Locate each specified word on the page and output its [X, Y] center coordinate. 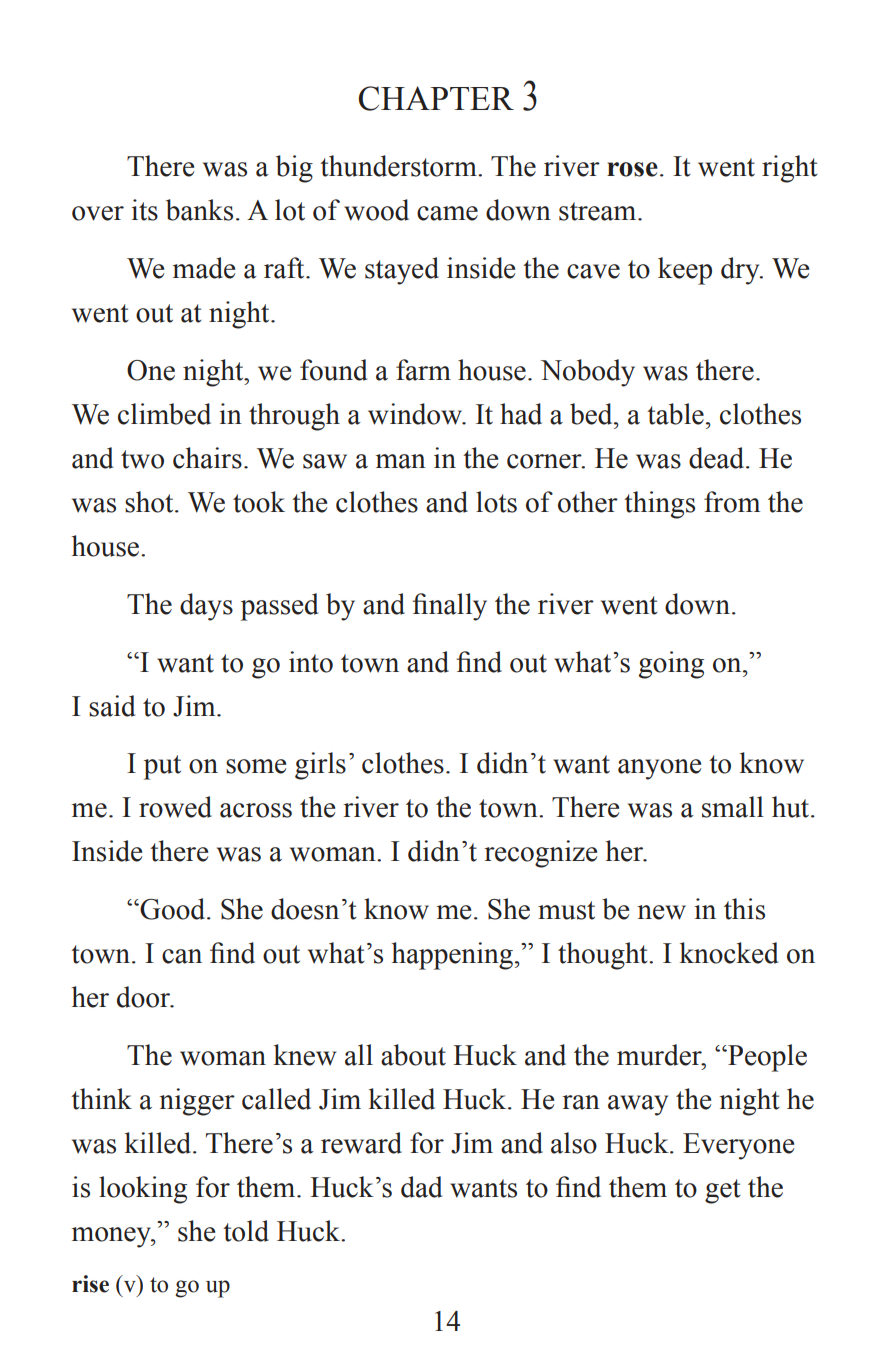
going [671, 665]
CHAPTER [436, 98]
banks [199, 210]
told [246, 1231]
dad [421, 1187]
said [112, 706]
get [723, 1191]
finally [449, 607]
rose [632, 169]
